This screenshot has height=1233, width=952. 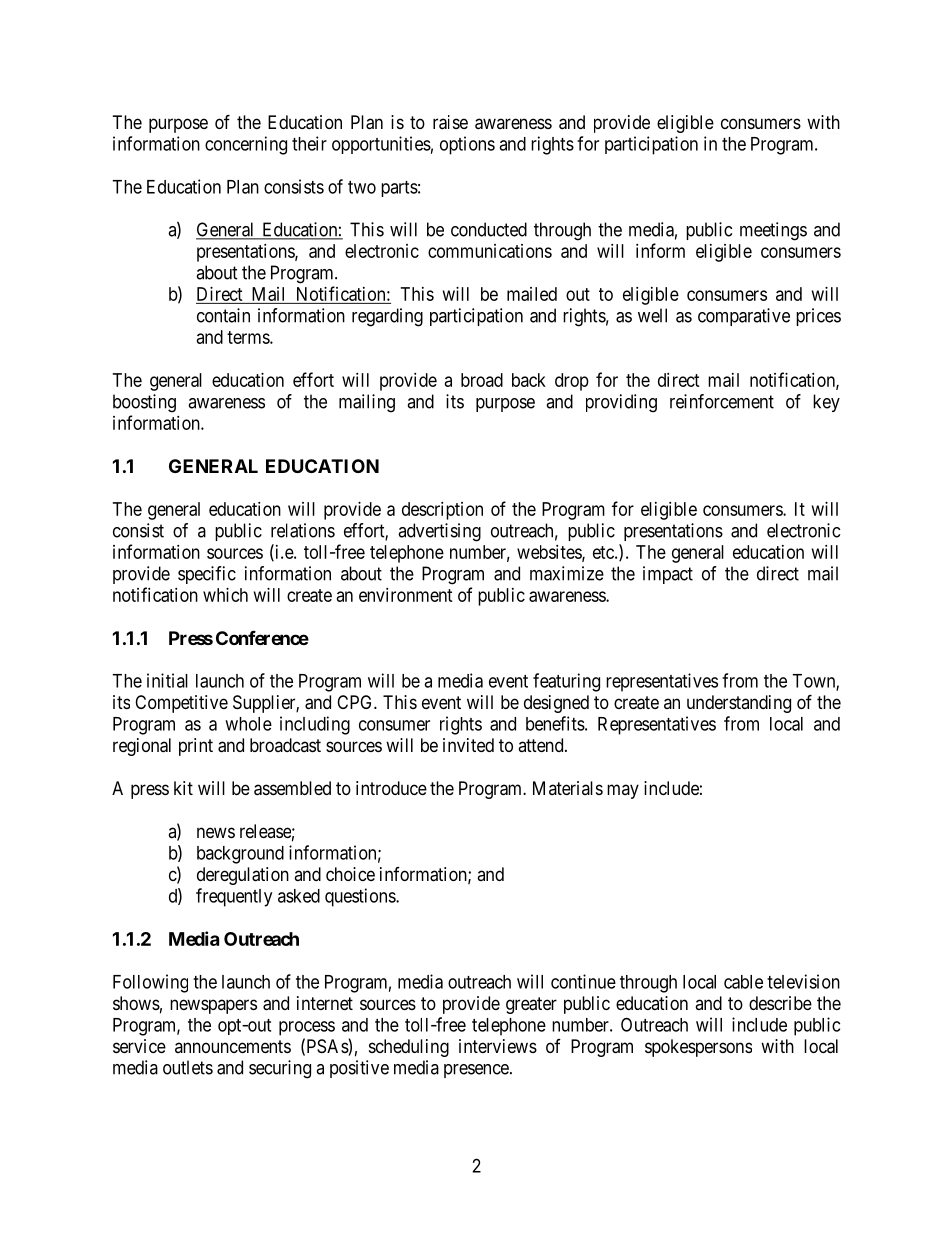 What do you see at coordinates (442, 511) in the screenshot?
I see `description` at bounding box center [442, 511].
